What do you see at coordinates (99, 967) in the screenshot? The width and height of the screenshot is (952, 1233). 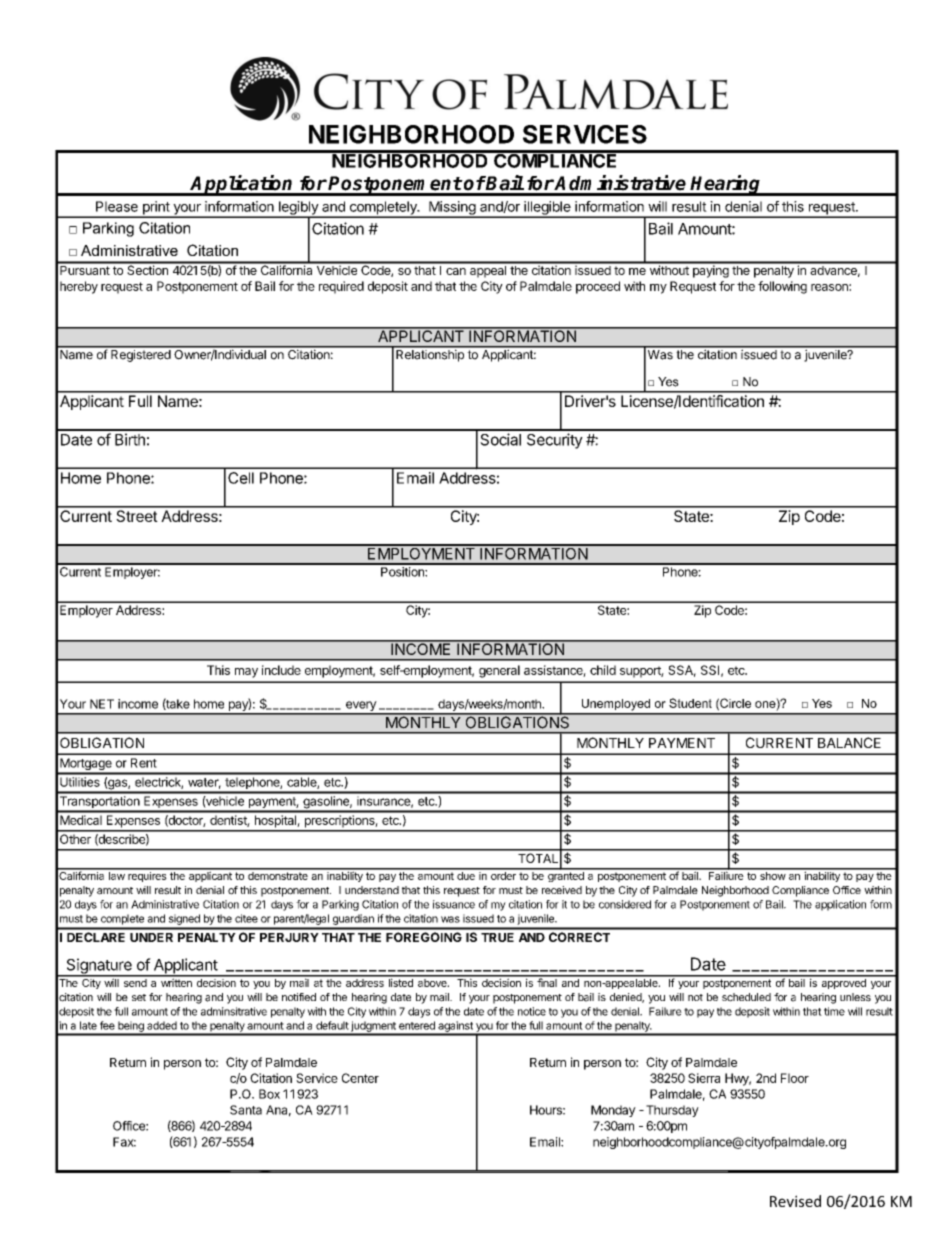 I see `Signature` at bounding box center [99, 967].
